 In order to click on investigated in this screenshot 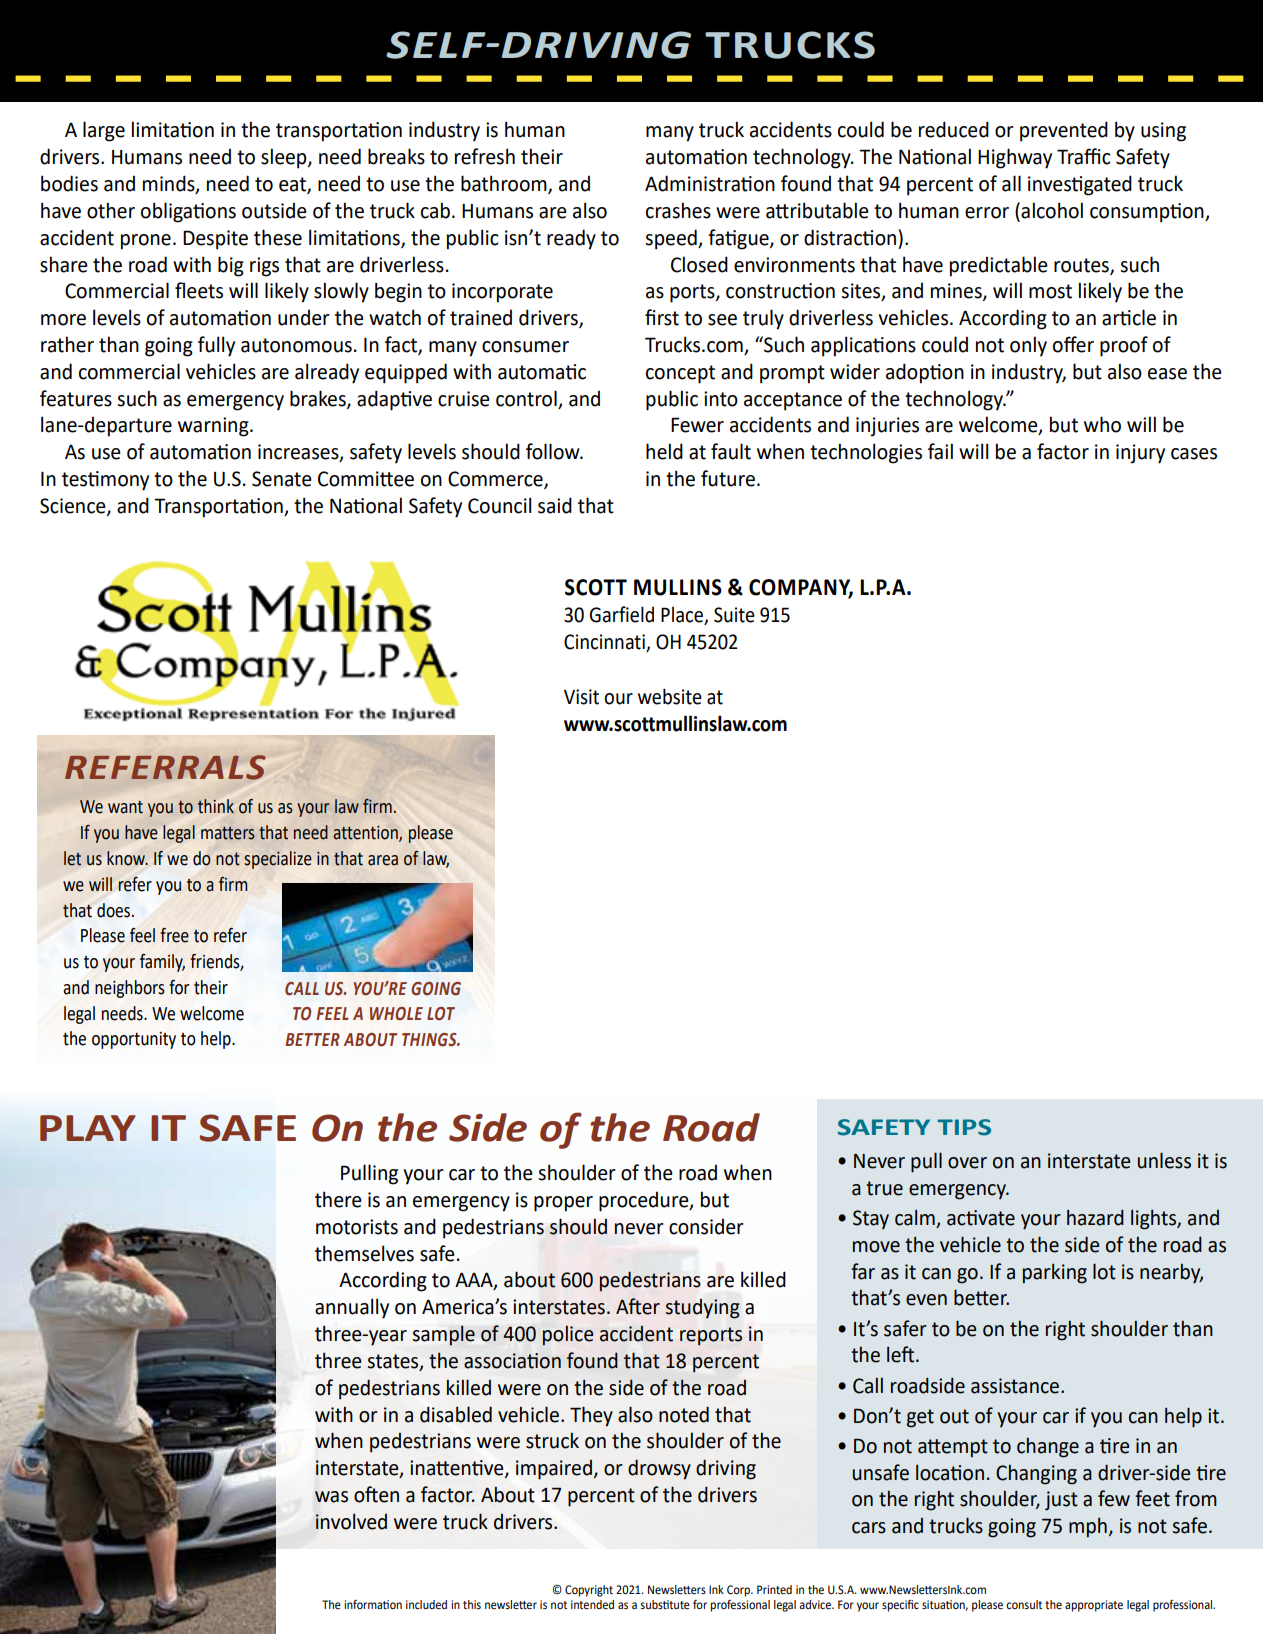, I will do `click(1080, 185)`.
